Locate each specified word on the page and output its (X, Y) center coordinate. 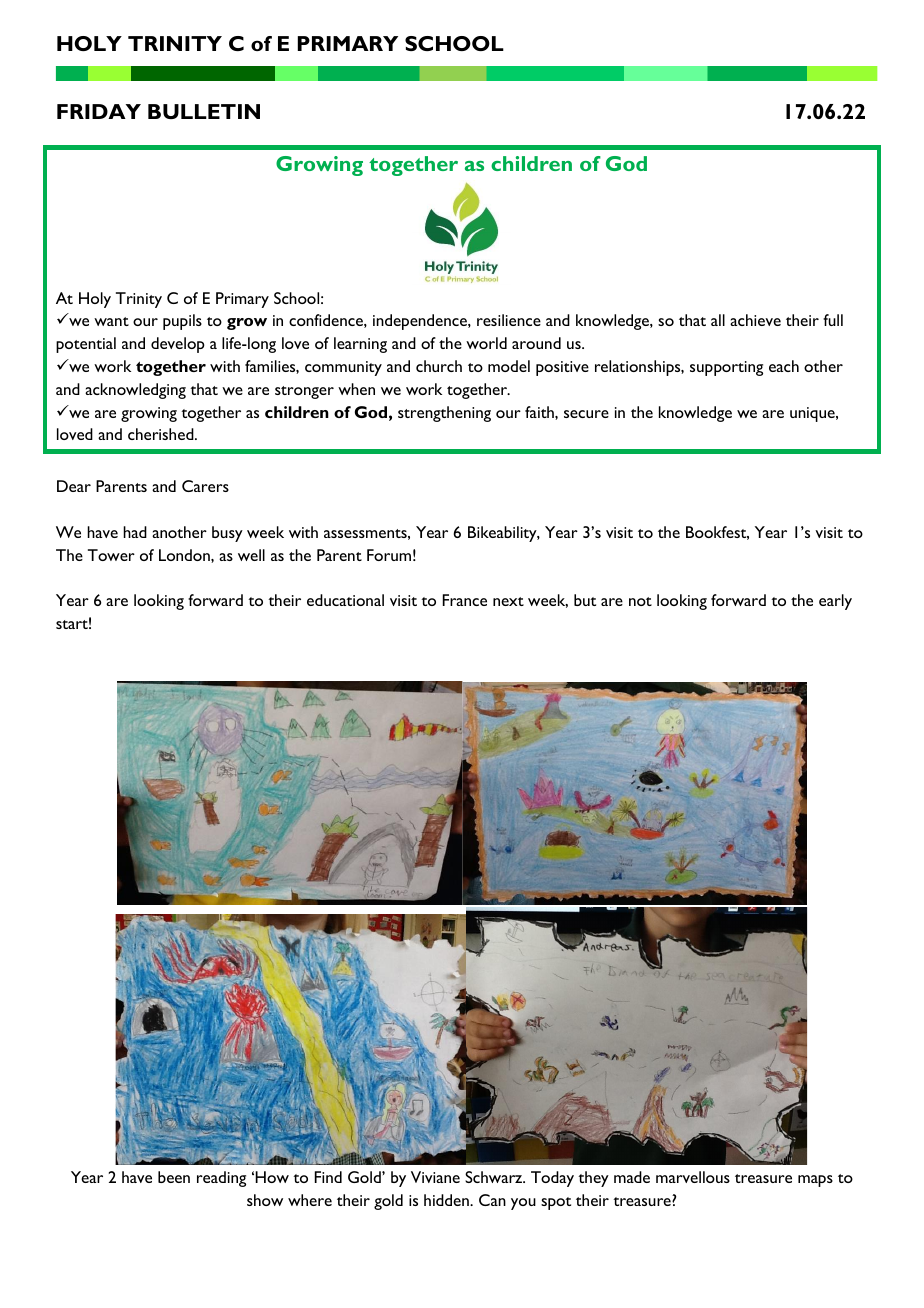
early (835, 602)
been (174, 1177)
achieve (755, 320)
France (465, 600)
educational (345, 600)
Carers (205, 486)
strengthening (444, 414)
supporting (726, 368)
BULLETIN (204, 111)
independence (421, 322)
